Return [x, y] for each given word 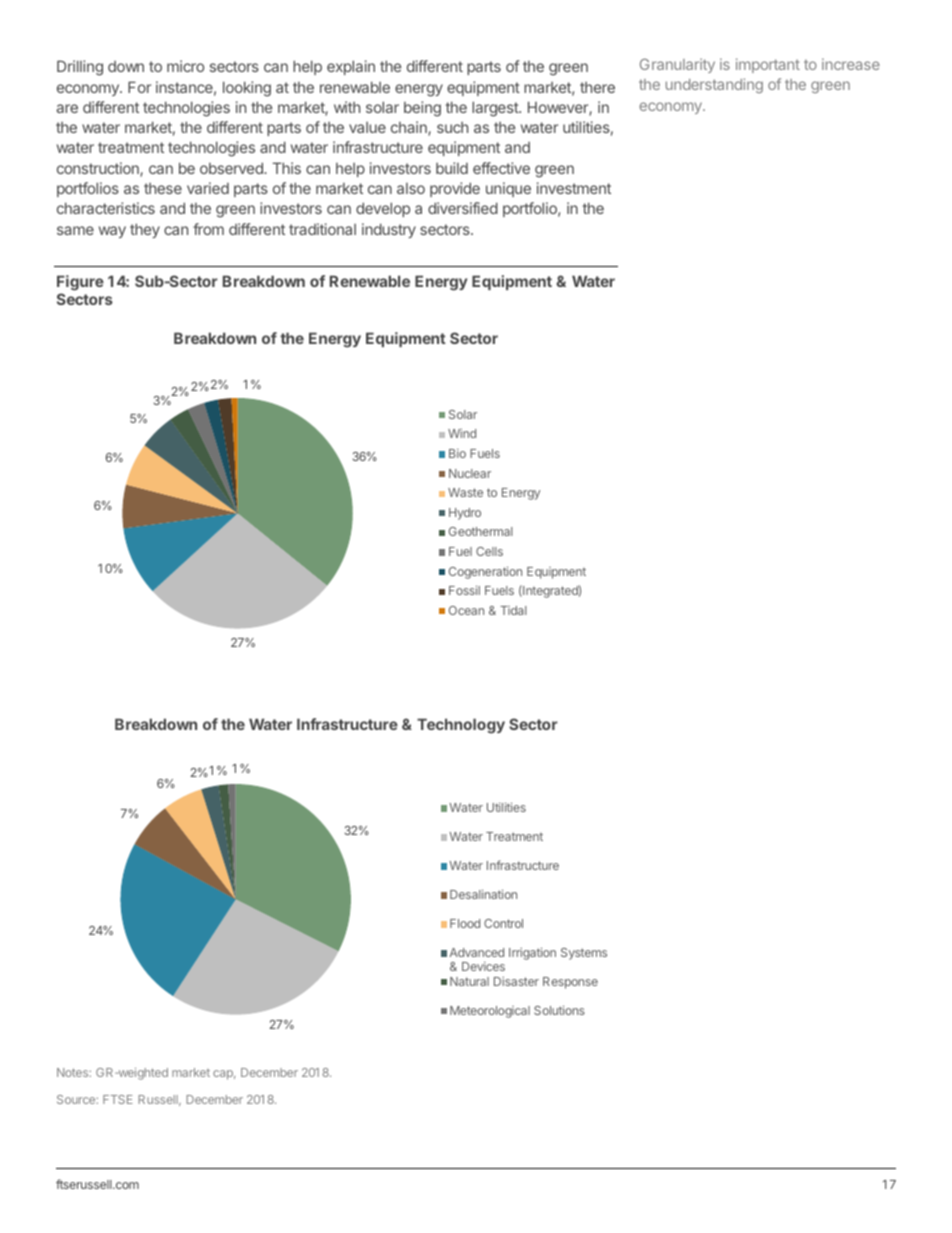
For [139, 87]
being [422, 109]
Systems [584, 954]
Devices [483, 966]
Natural [469, 981]
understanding [714, 85]
